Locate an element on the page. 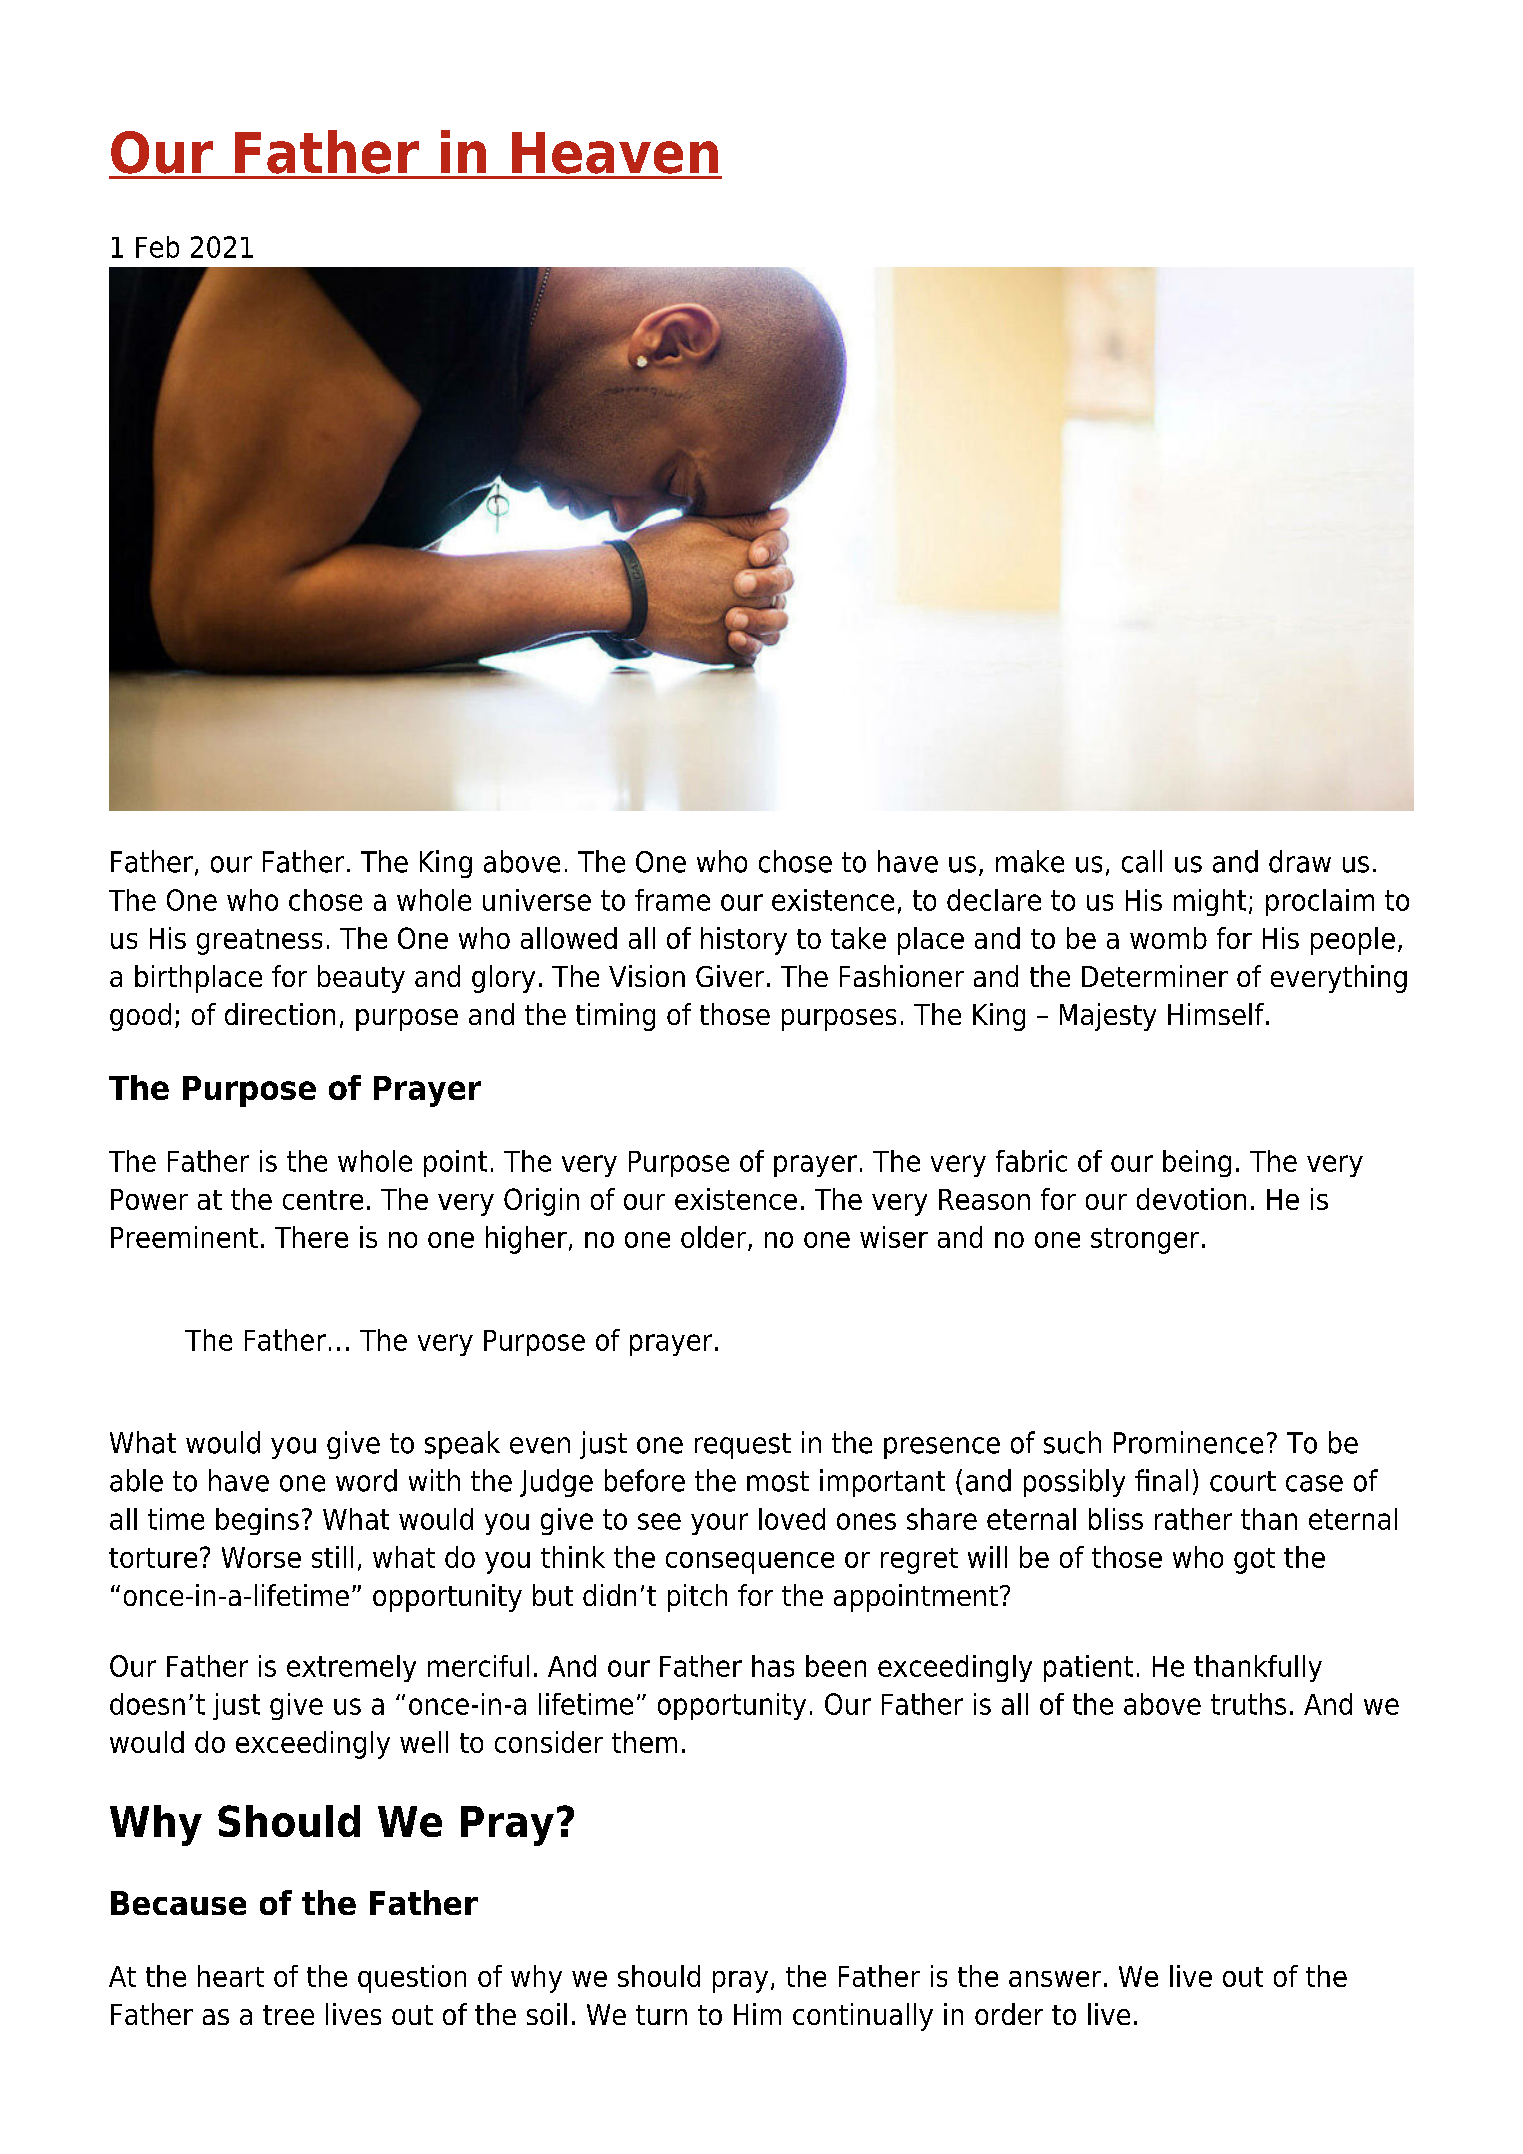  draw is located at coordinates (1300, 861).
